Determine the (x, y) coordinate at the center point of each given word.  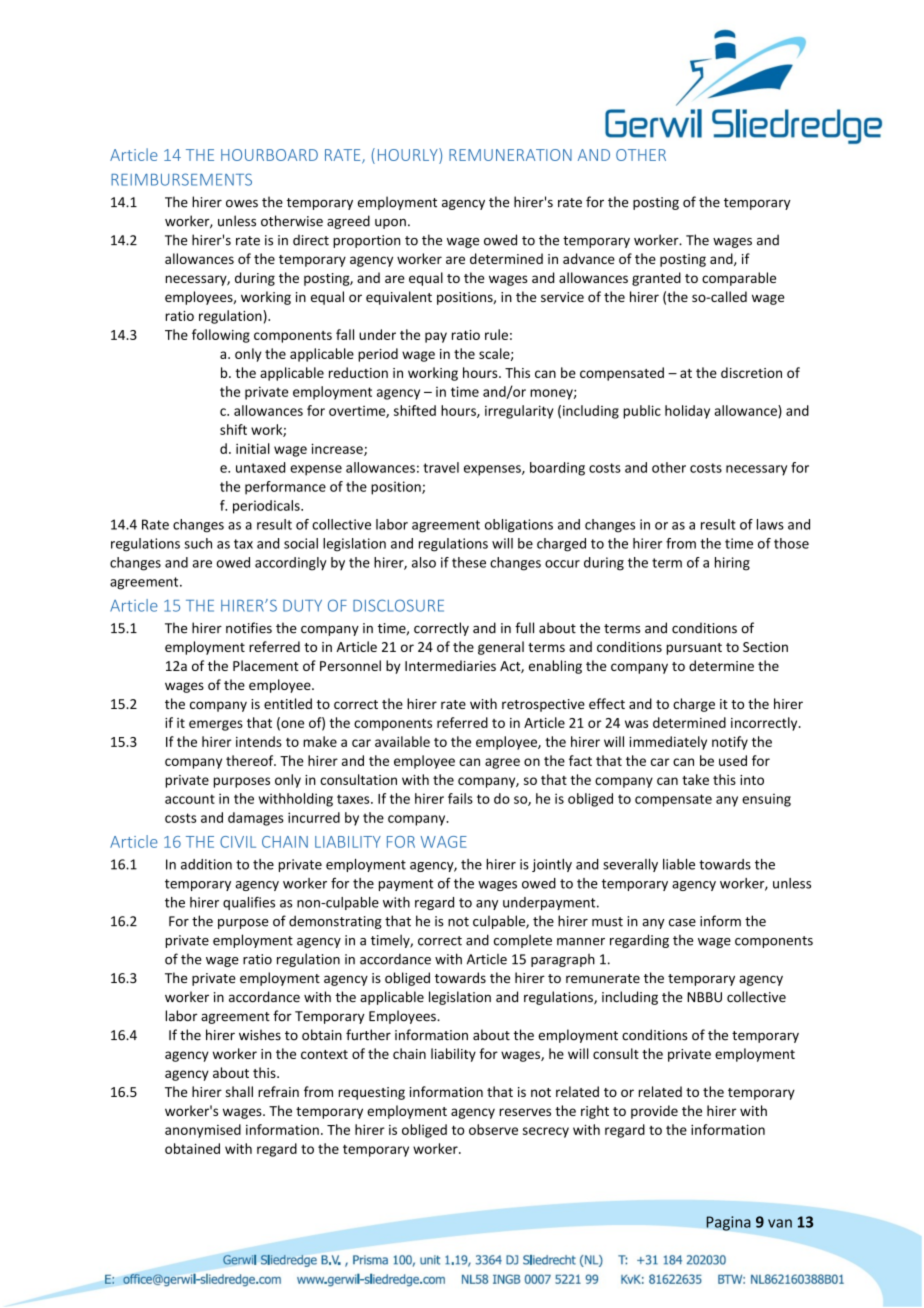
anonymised (203, 1131)
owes (242, 203)
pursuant (694, 649)
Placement (266, 665)
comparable (739, 279)
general (501, 648)
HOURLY (409, 154)
